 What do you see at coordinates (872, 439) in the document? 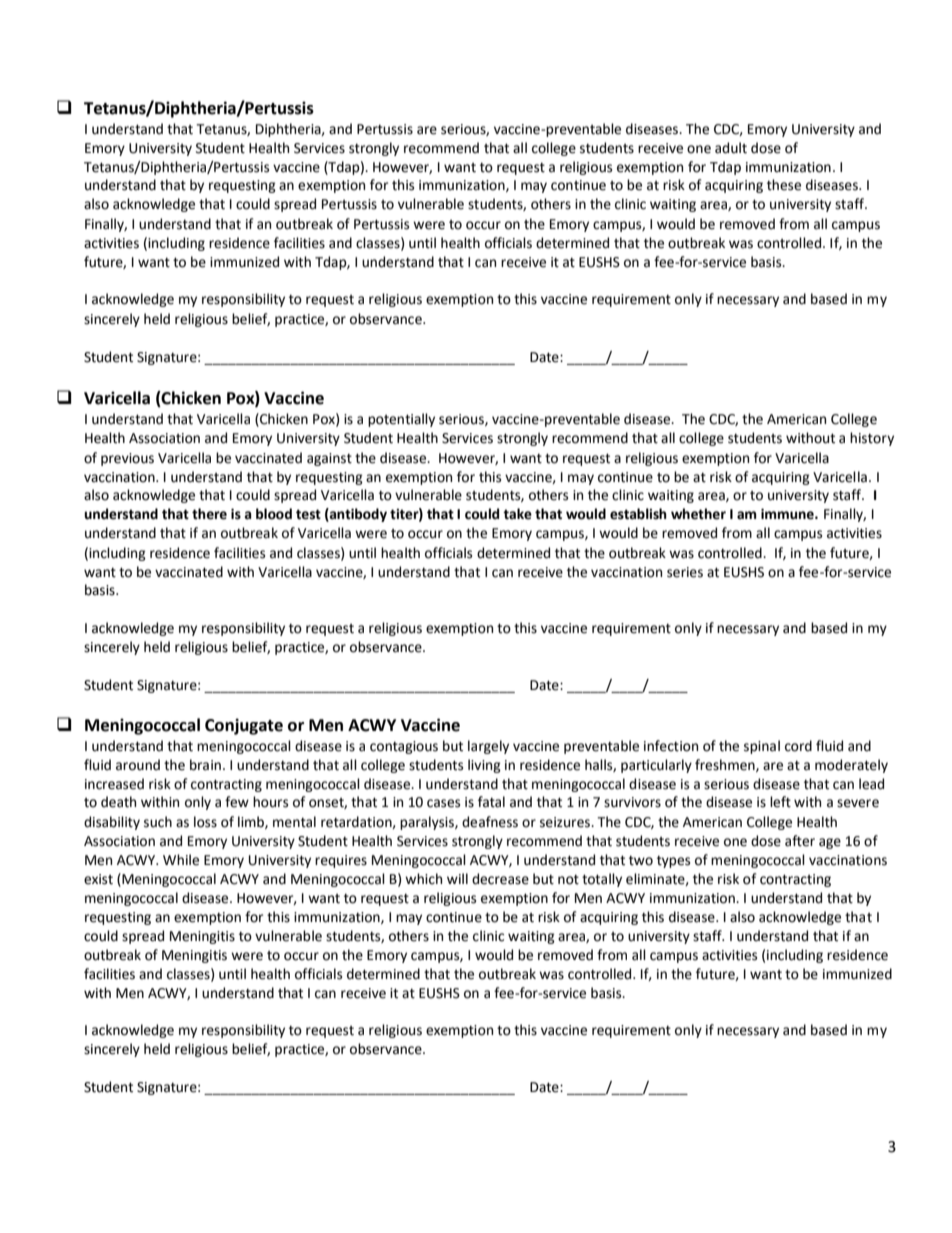
I see `history` at bounding box center [872, 439].
